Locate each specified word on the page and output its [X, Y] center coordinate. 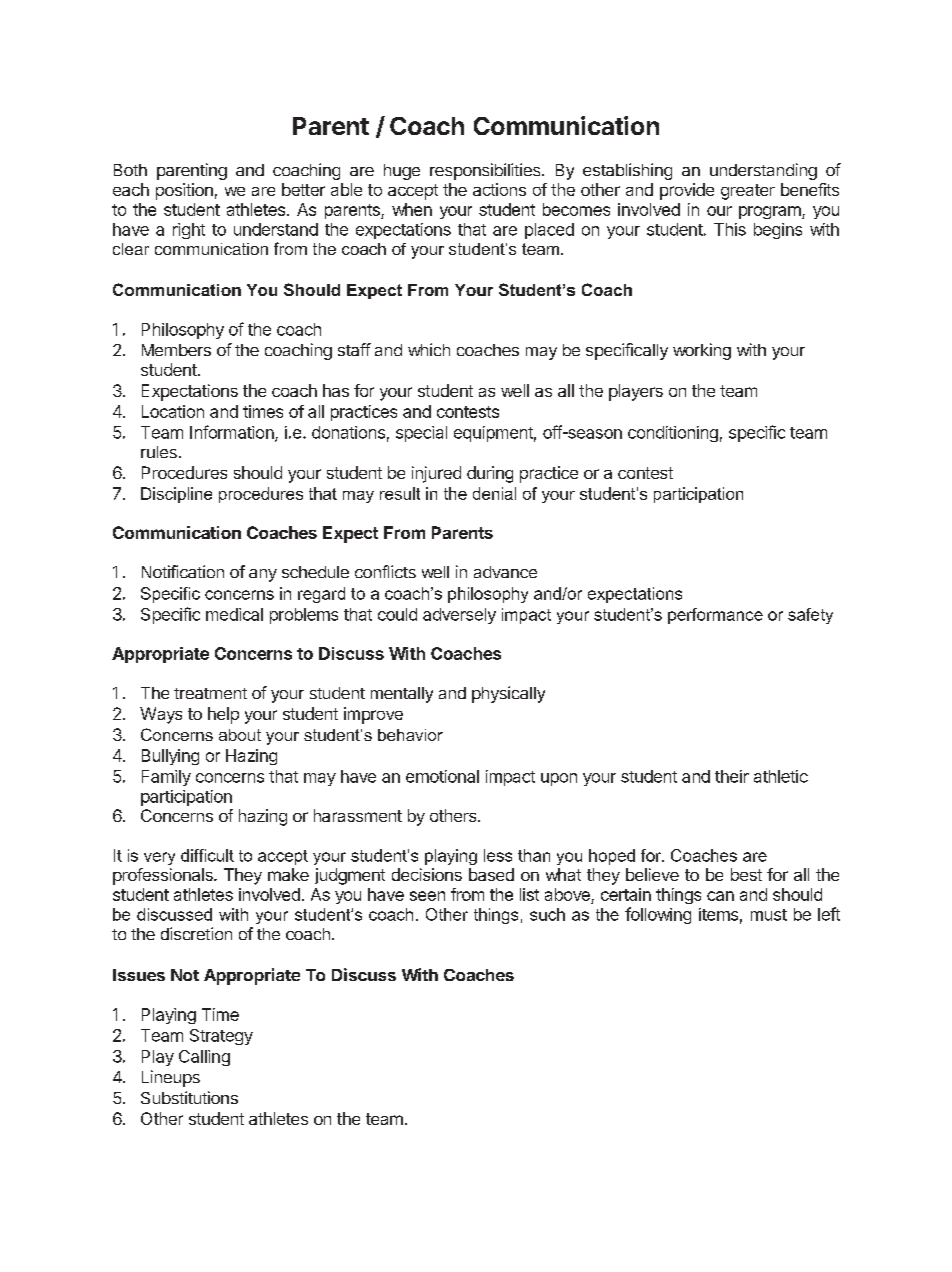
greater [748, 192]
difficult [207, 855]
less [498, 855]
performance [715, 616]
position [184, 191]
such [547, 914]
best [746, 874]
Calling [204, 1058]
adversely [459, 616]
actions [499, 189]
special [421, 434]
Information [233, 433]
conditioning [673, 434]
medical [234, 614]
